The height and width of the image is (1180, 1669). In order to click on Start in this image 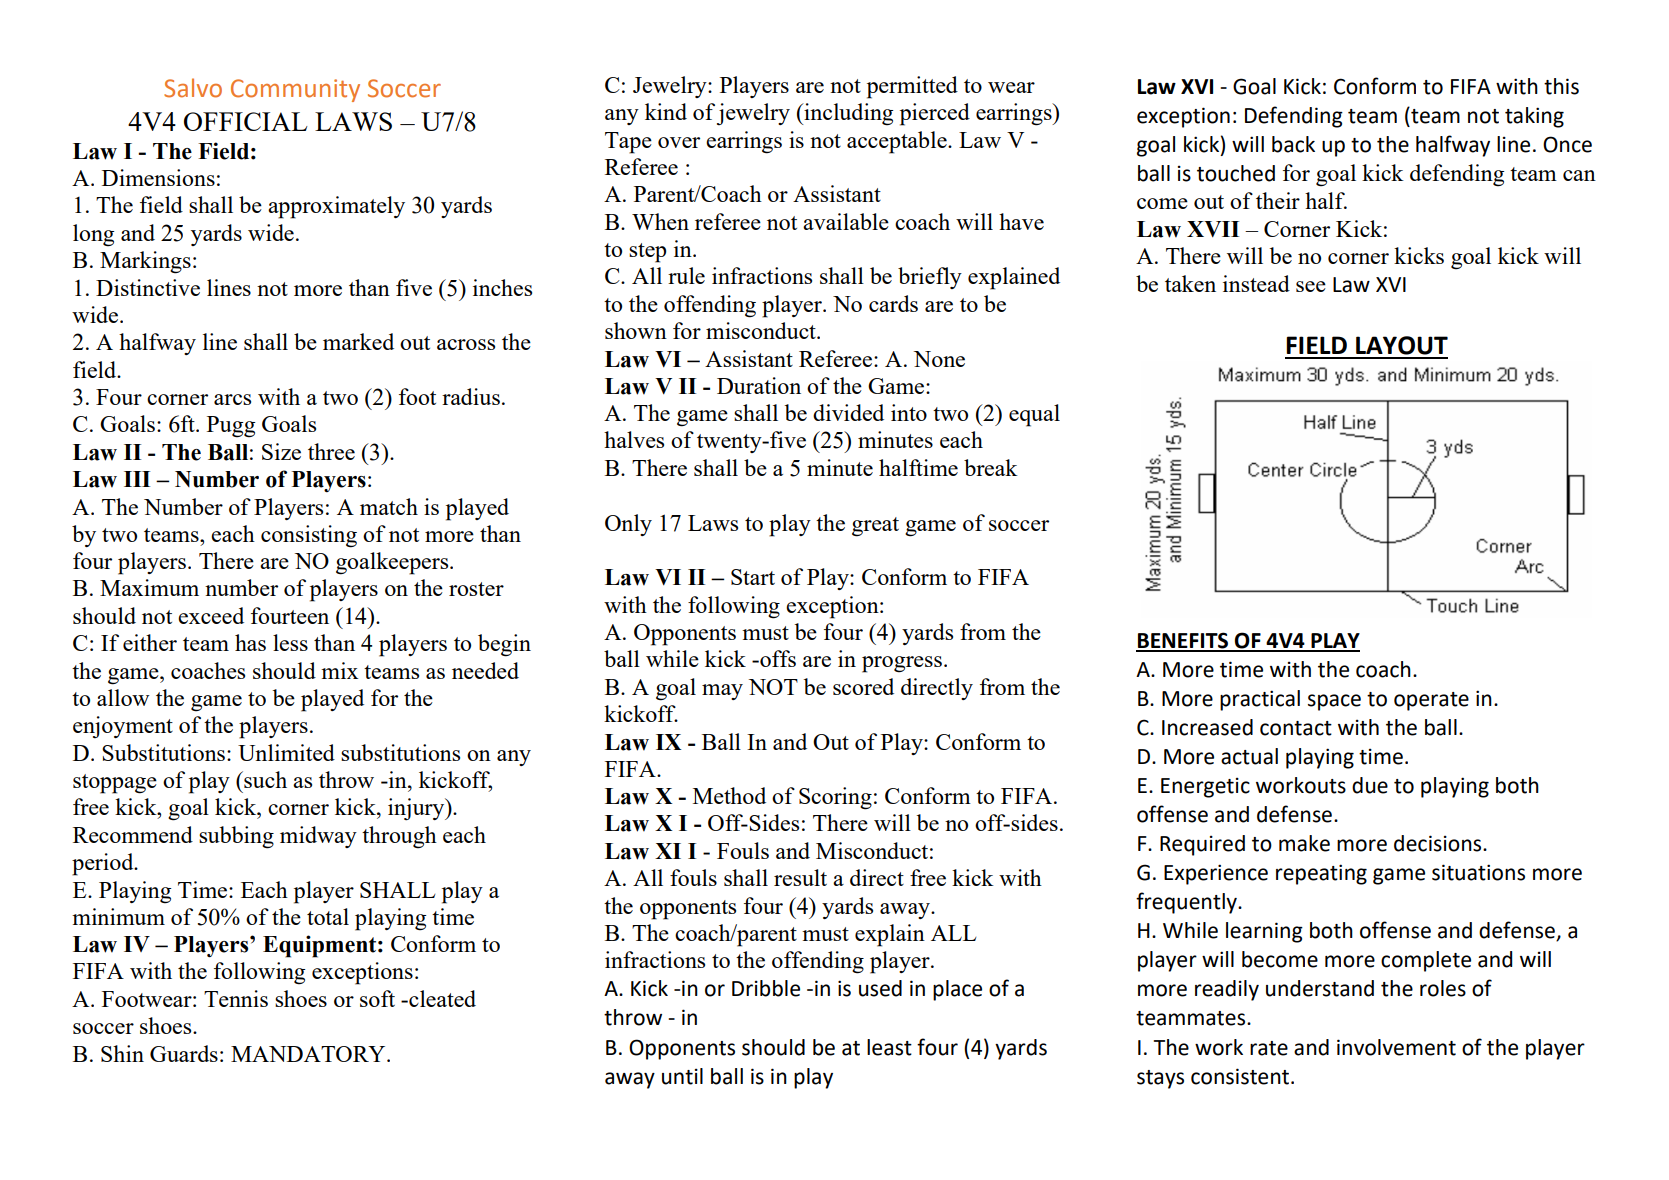, I will do `click(753, 577)`.
